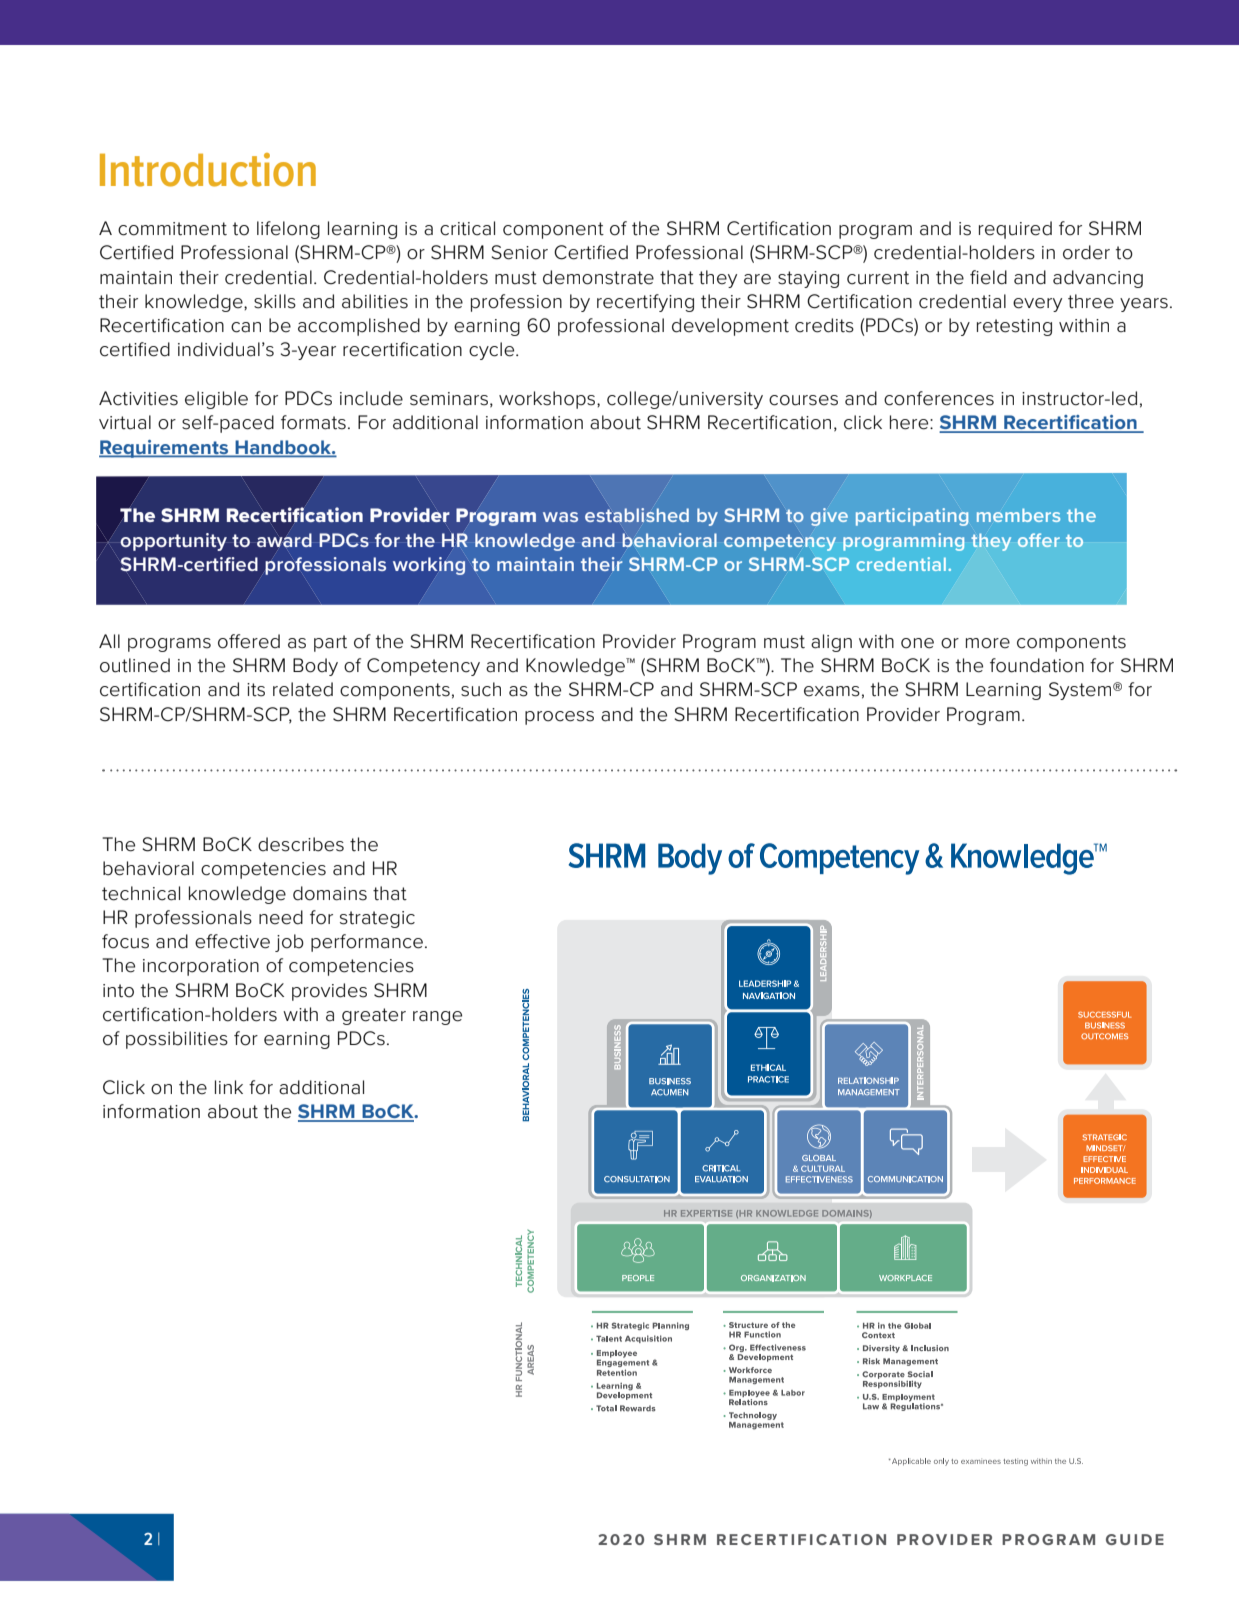  What do you see at coordinates (208, 170) in the document?
I see `Introduction` at bounding box center [208, 170].
